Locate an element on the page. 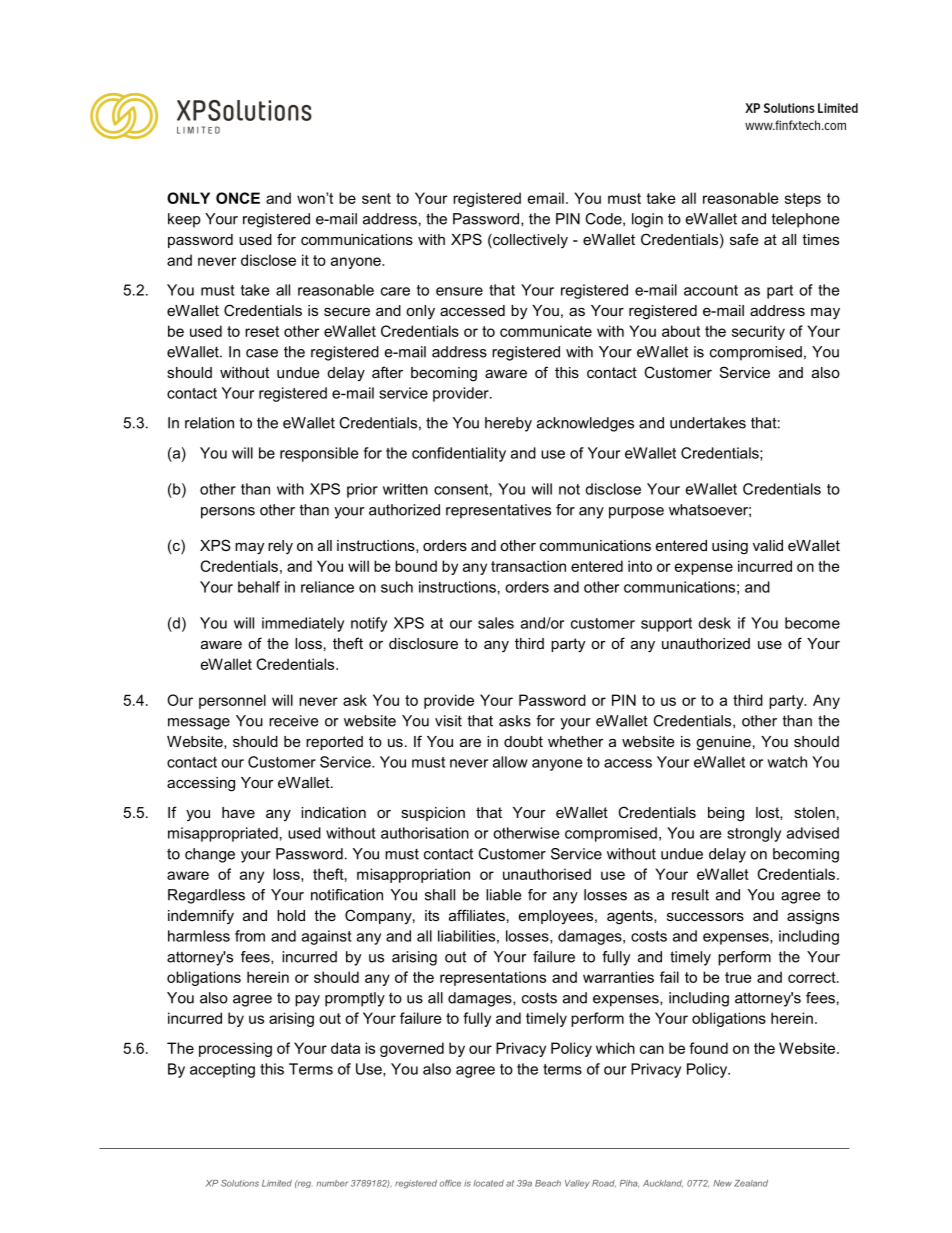 The image size is (952, 1233). located is located at coordinates (489, 1183).
